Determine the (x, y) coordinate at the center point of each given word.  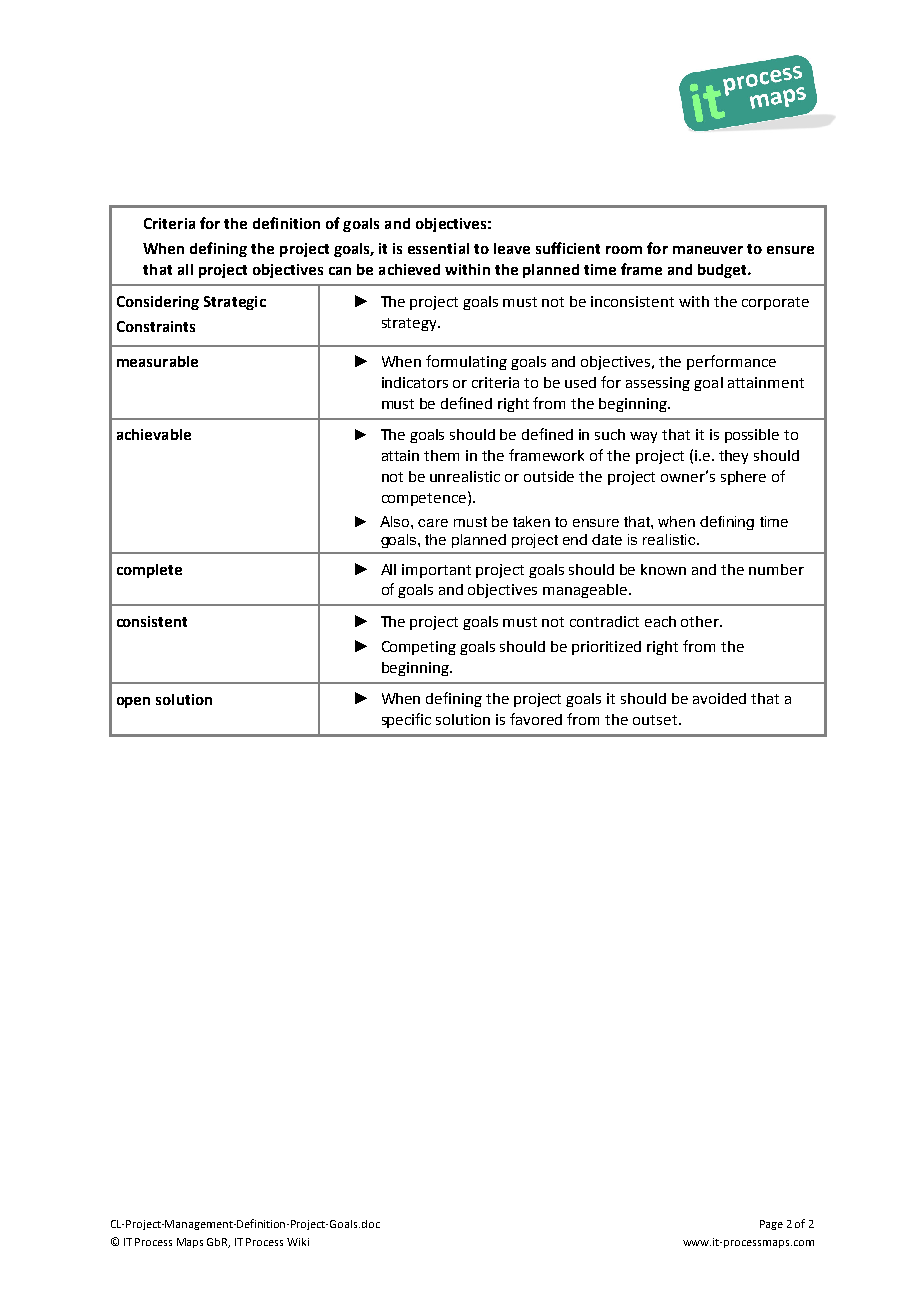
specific (406, 720)
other (701, 621)
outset (655, 720)
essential (438, 248)
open (133, 702)
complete (149, 571)
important (436, 571)
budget (723, 271)
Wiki (298, 1242)
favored (536, 719)
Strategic (235, 303)
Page (771, 1225)
